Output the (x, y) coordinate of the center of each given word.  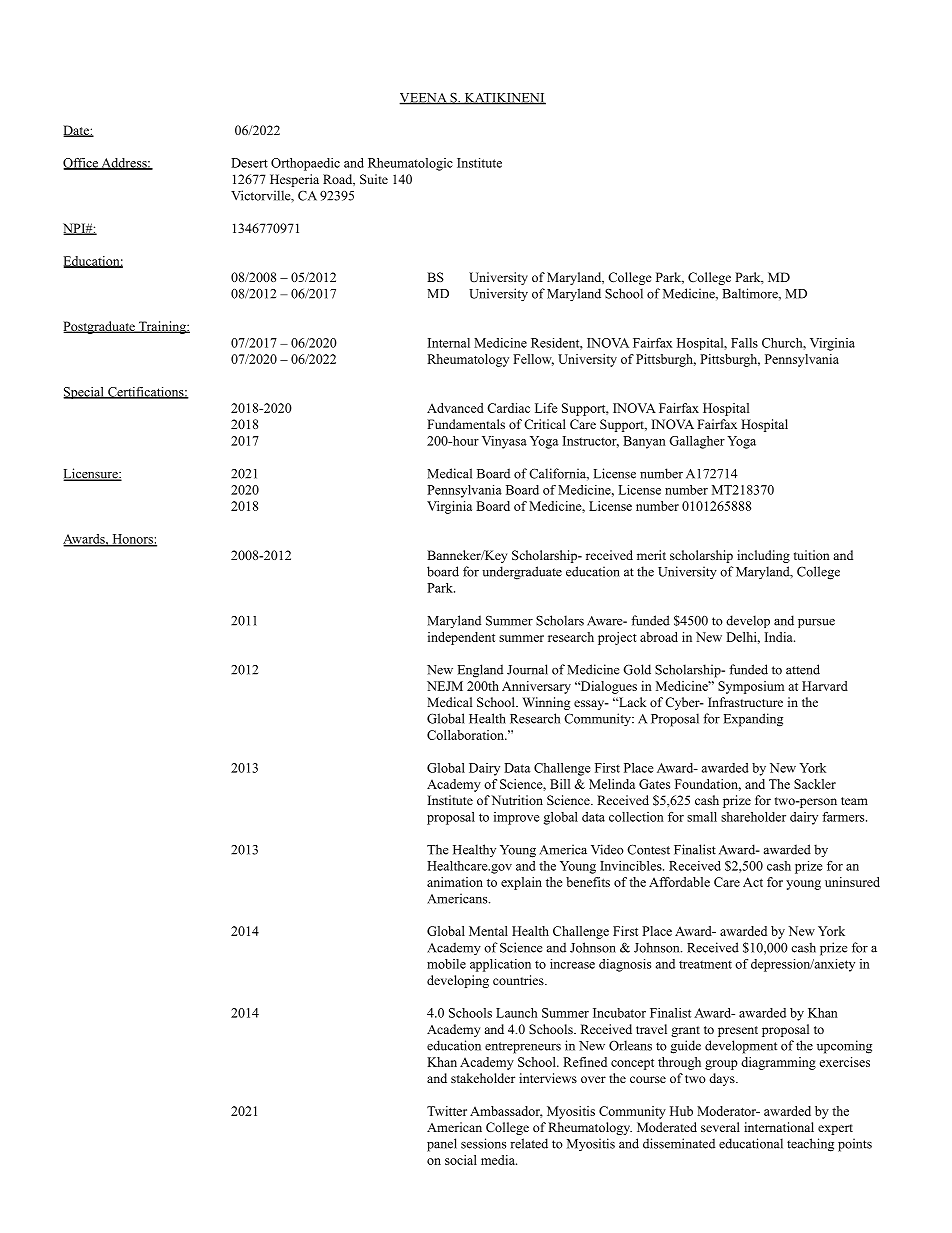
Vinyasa (504, 442)
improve (516, 818)
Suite (374, 179)
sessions (483, 1143)
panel (442, 1145)
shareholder (753, 817)
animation (455, 882)
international (779, 1127)
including (763, 556)
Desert (249, 163)
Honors (132, 540)
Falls (744, 343)
